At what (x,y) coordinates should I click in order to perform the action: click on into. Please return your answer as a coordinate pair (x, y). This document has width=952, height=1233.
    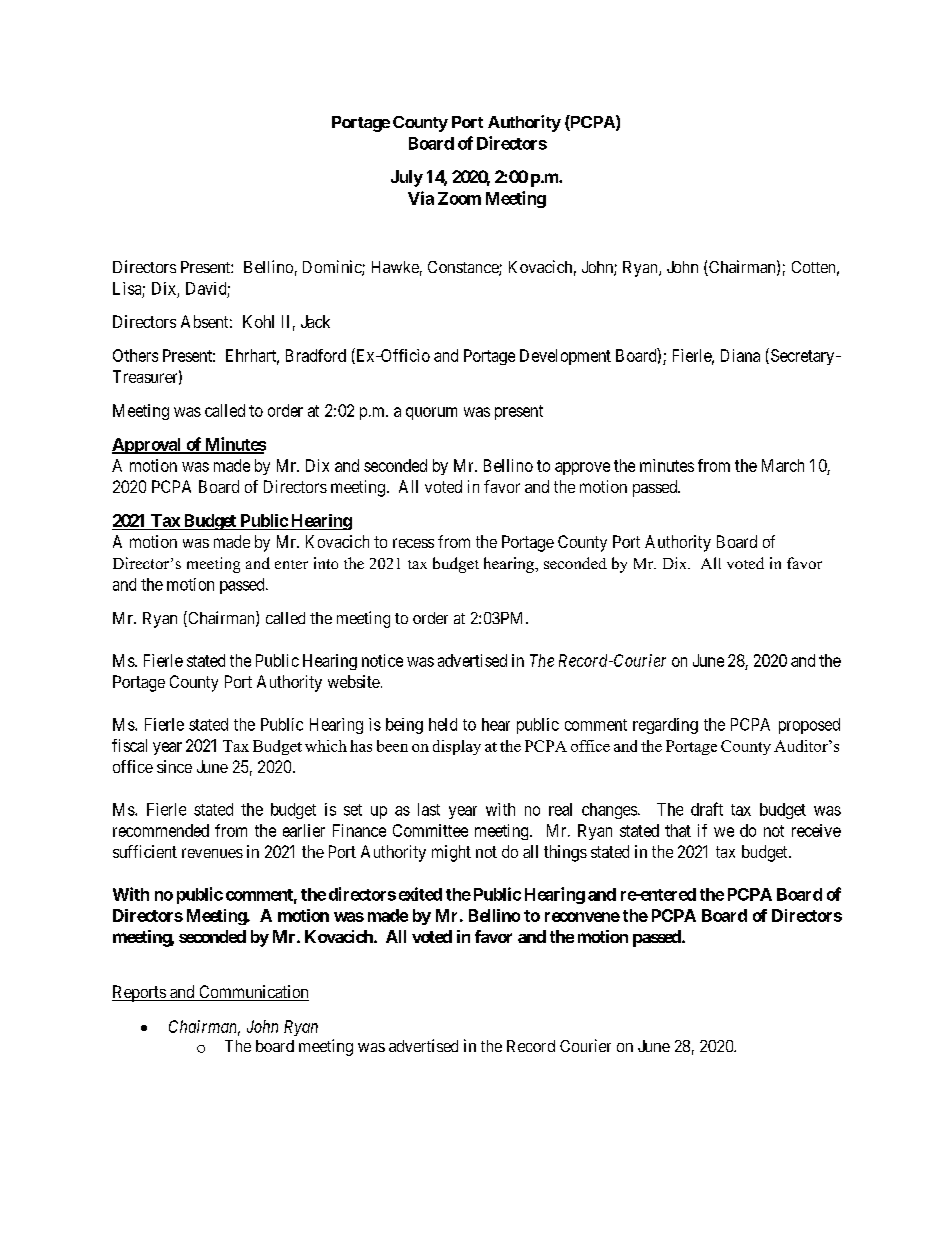
    Looking at the image, I should click on (326, 563).
